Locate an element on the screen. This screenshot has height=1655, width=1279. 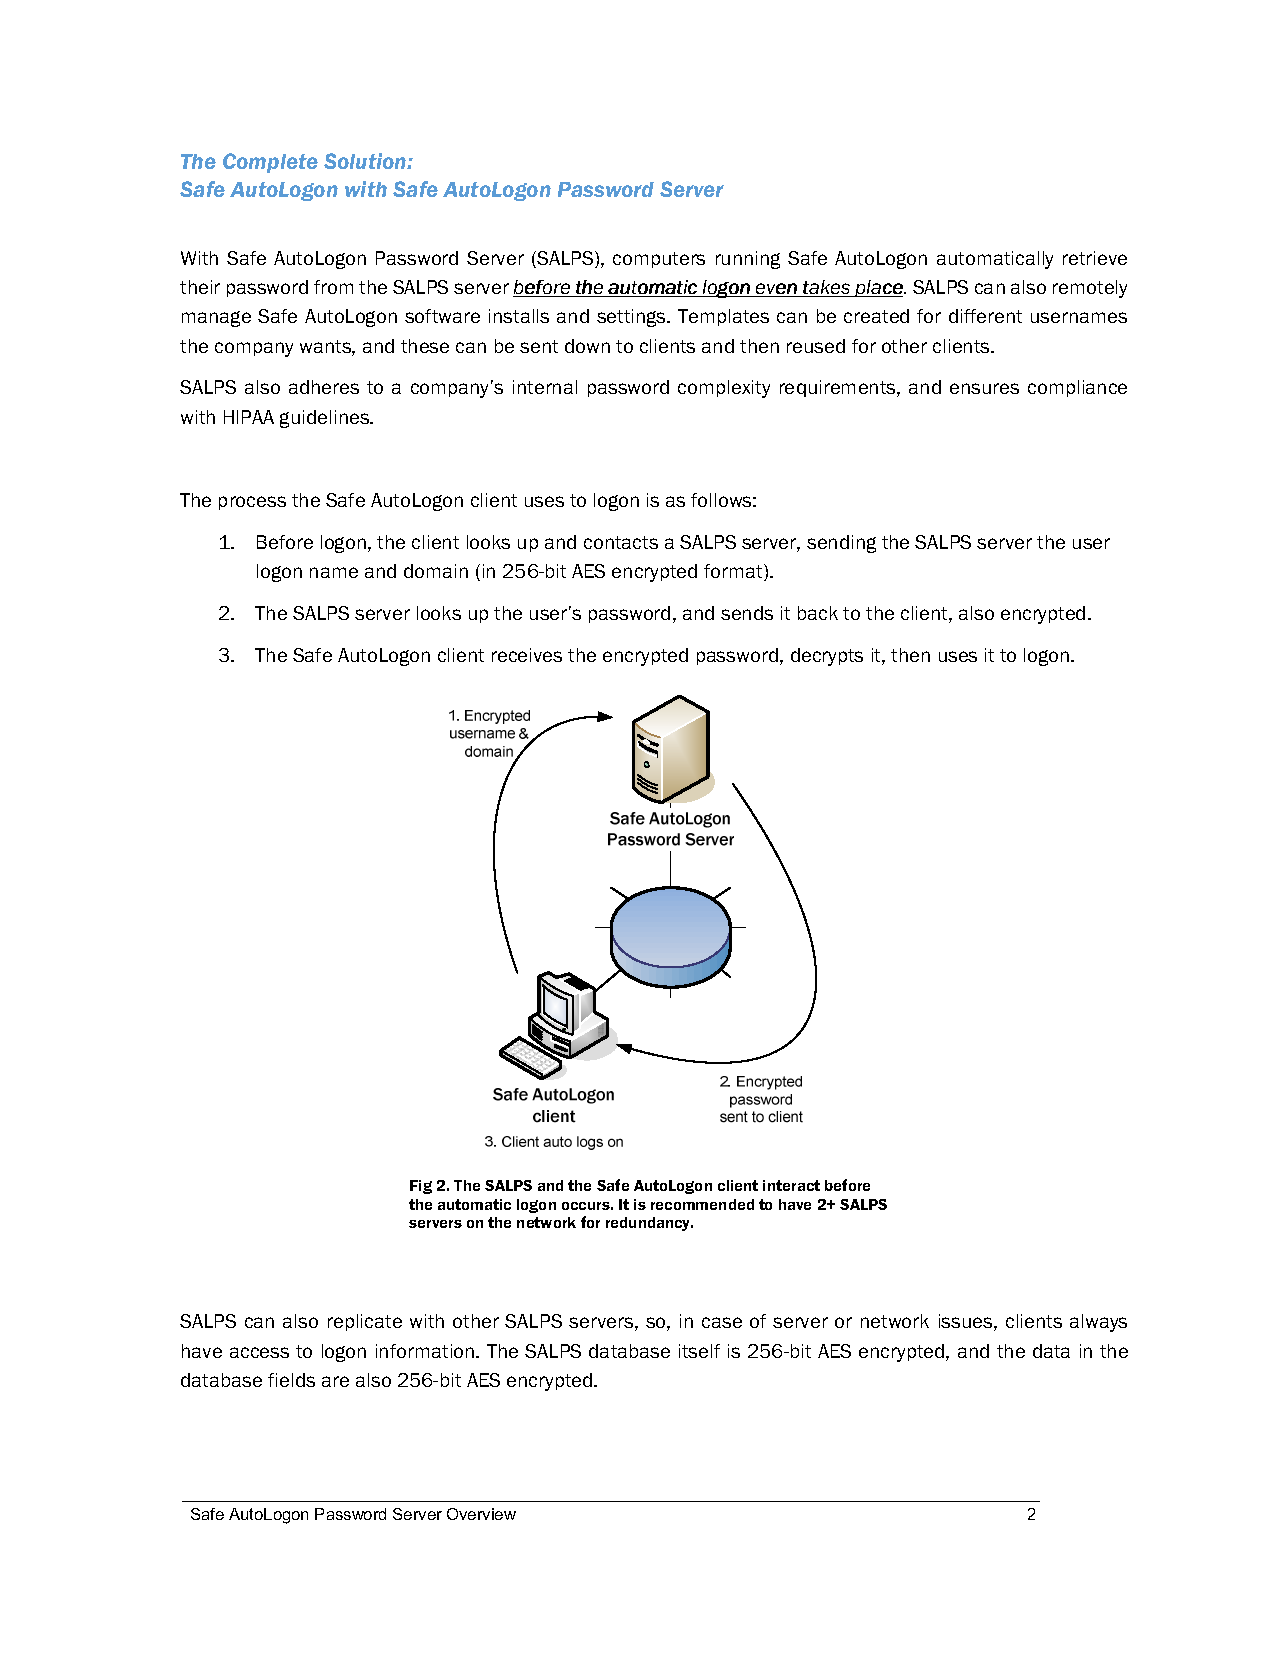
decrypts is located at coordinates (827, 657).
